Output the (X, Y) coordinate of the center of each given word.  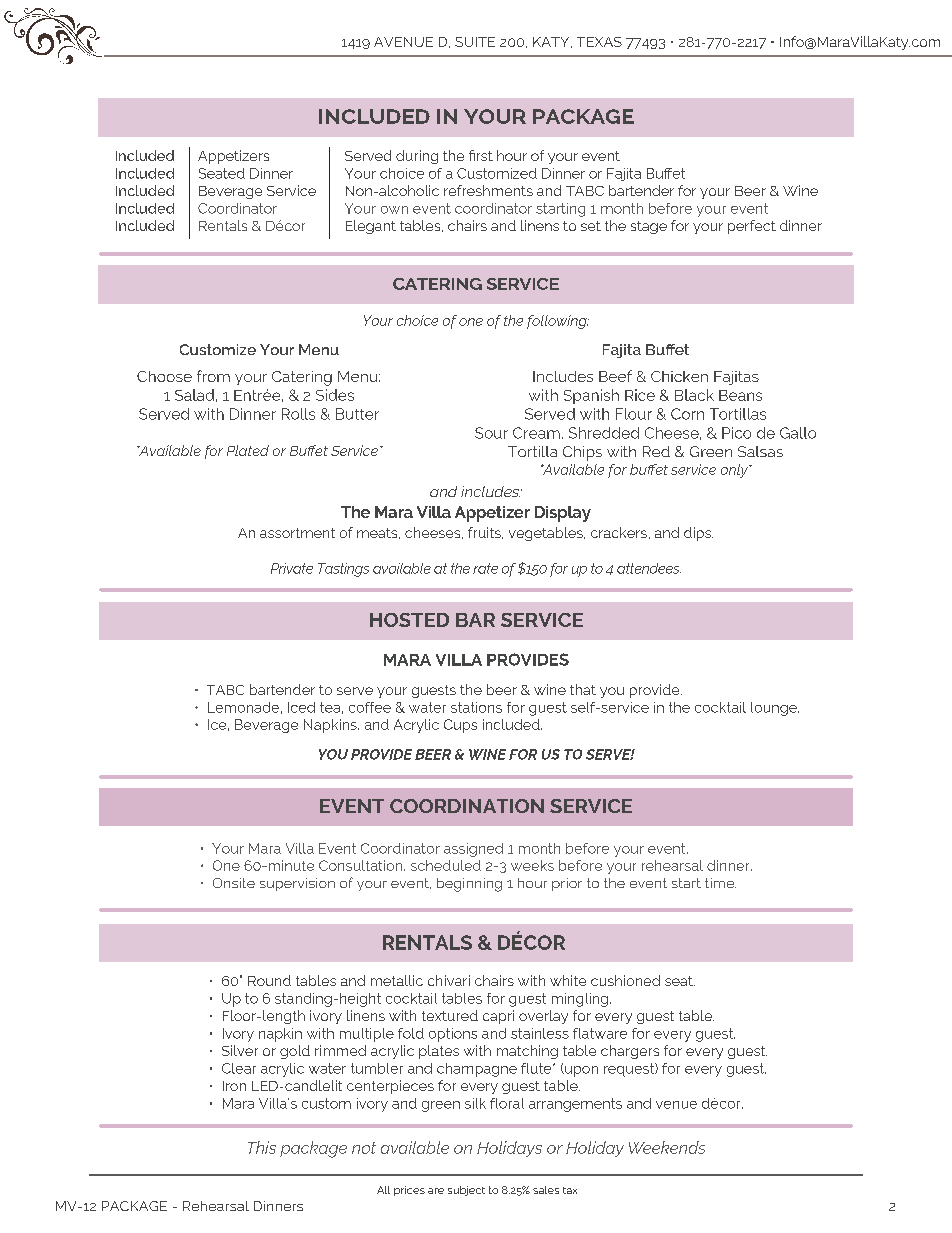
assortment (297, 533)
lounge (775, 709)
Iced (301, 707)
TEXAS (599, 42)
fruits (485, 533)
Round (269, 980)
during (417, 157)
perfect (752, 227)
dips (698, 534)
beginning (469, 885)
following (558, 322)
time (720, 883)
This (262, 1147)
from (213, 376)
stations (476, 707)
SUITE (475, 42)
